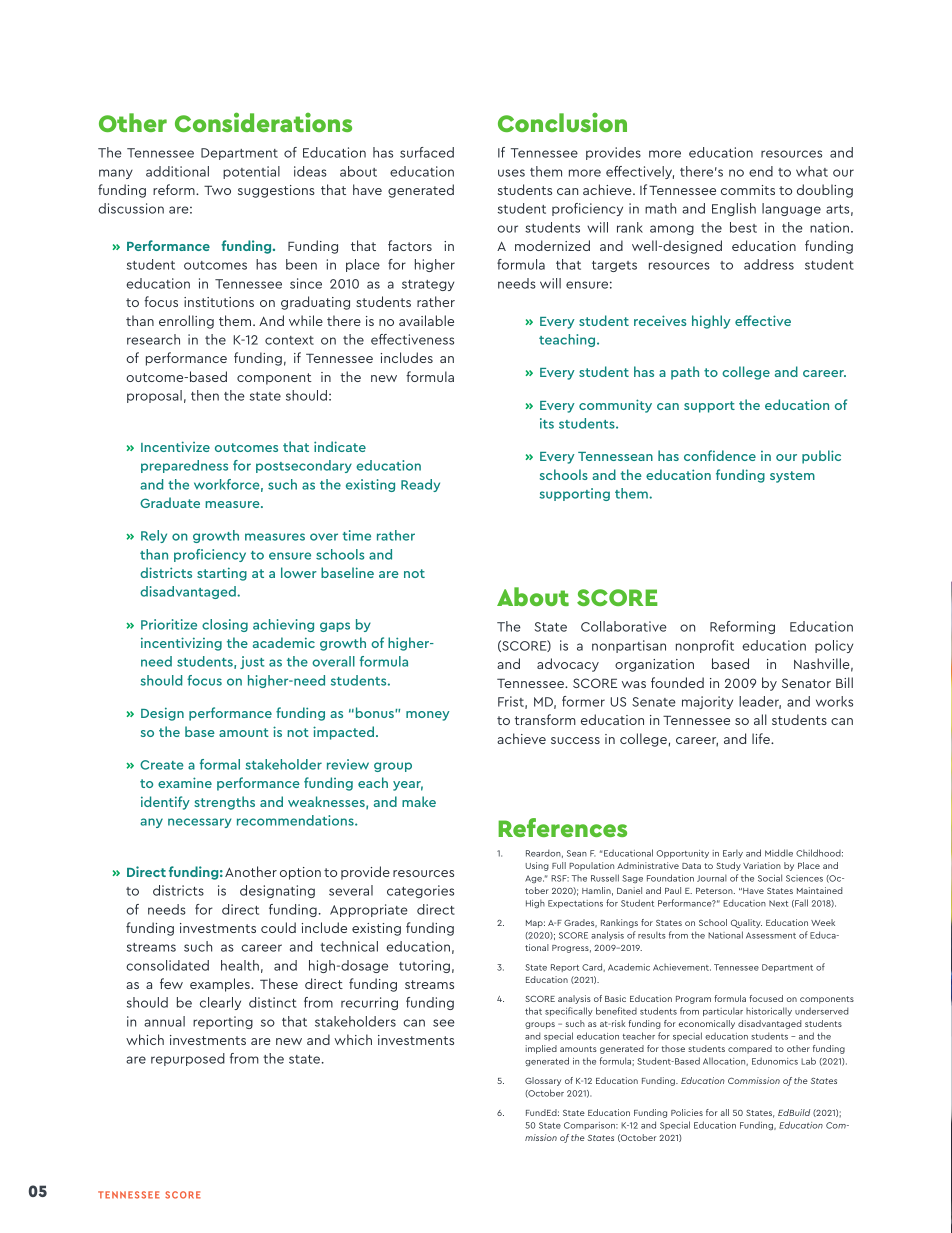 Image resolution: width=952 pixels, height=1233 pixels. Describe the element at coordinates (251, 172) in the screenshot. I see `potential` at that location.
